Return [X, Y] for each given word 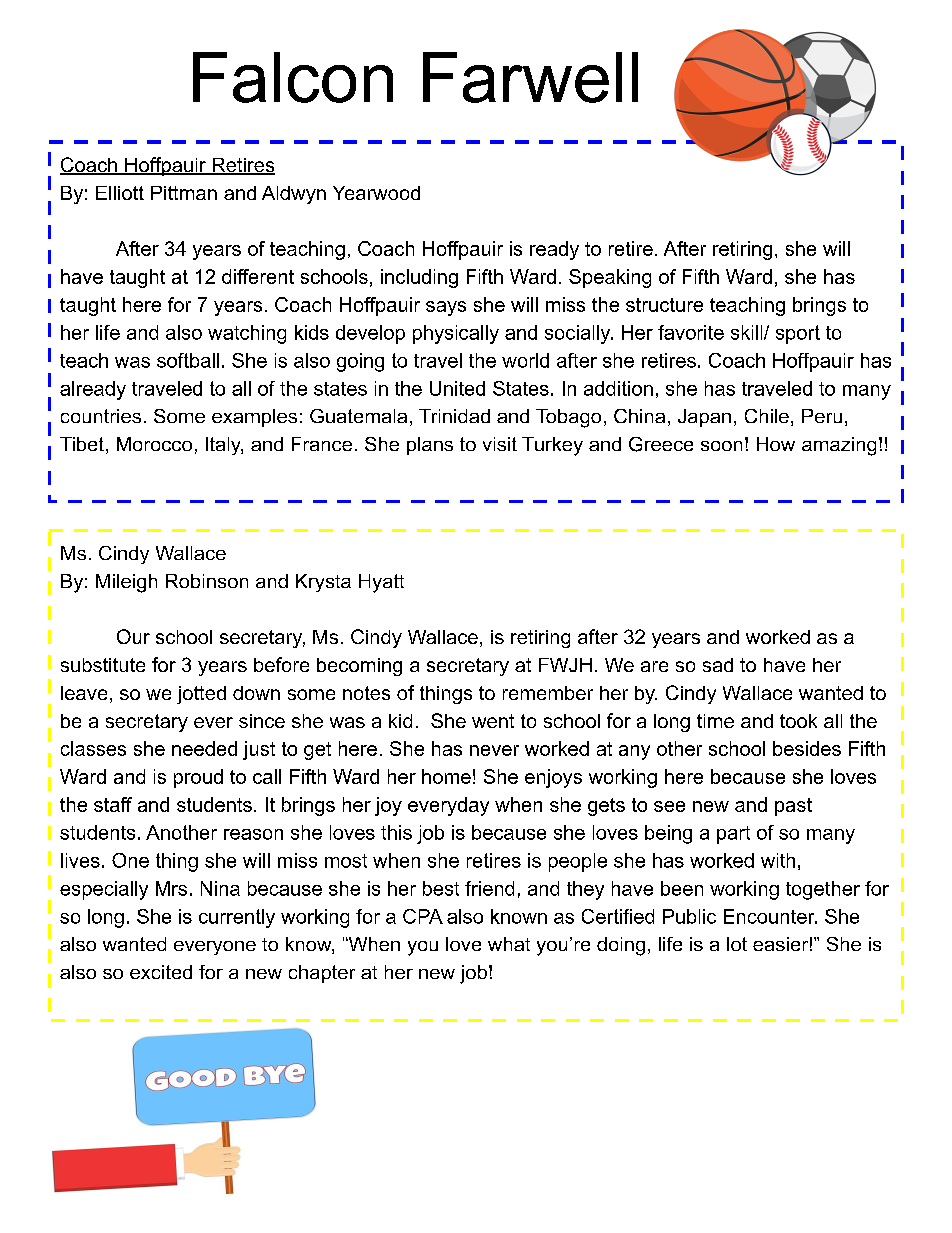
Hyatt [381, 583]
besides [807, 748]
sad [718, 665]
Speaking [610, 278]
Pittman [184, 193]
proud [198, 778]
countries [101, 416]
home [446, 776]
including [419, 278]
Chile [767, 416]
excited [161, 972]
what [509, 944]
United [457, 388]
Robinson [207, 581]
